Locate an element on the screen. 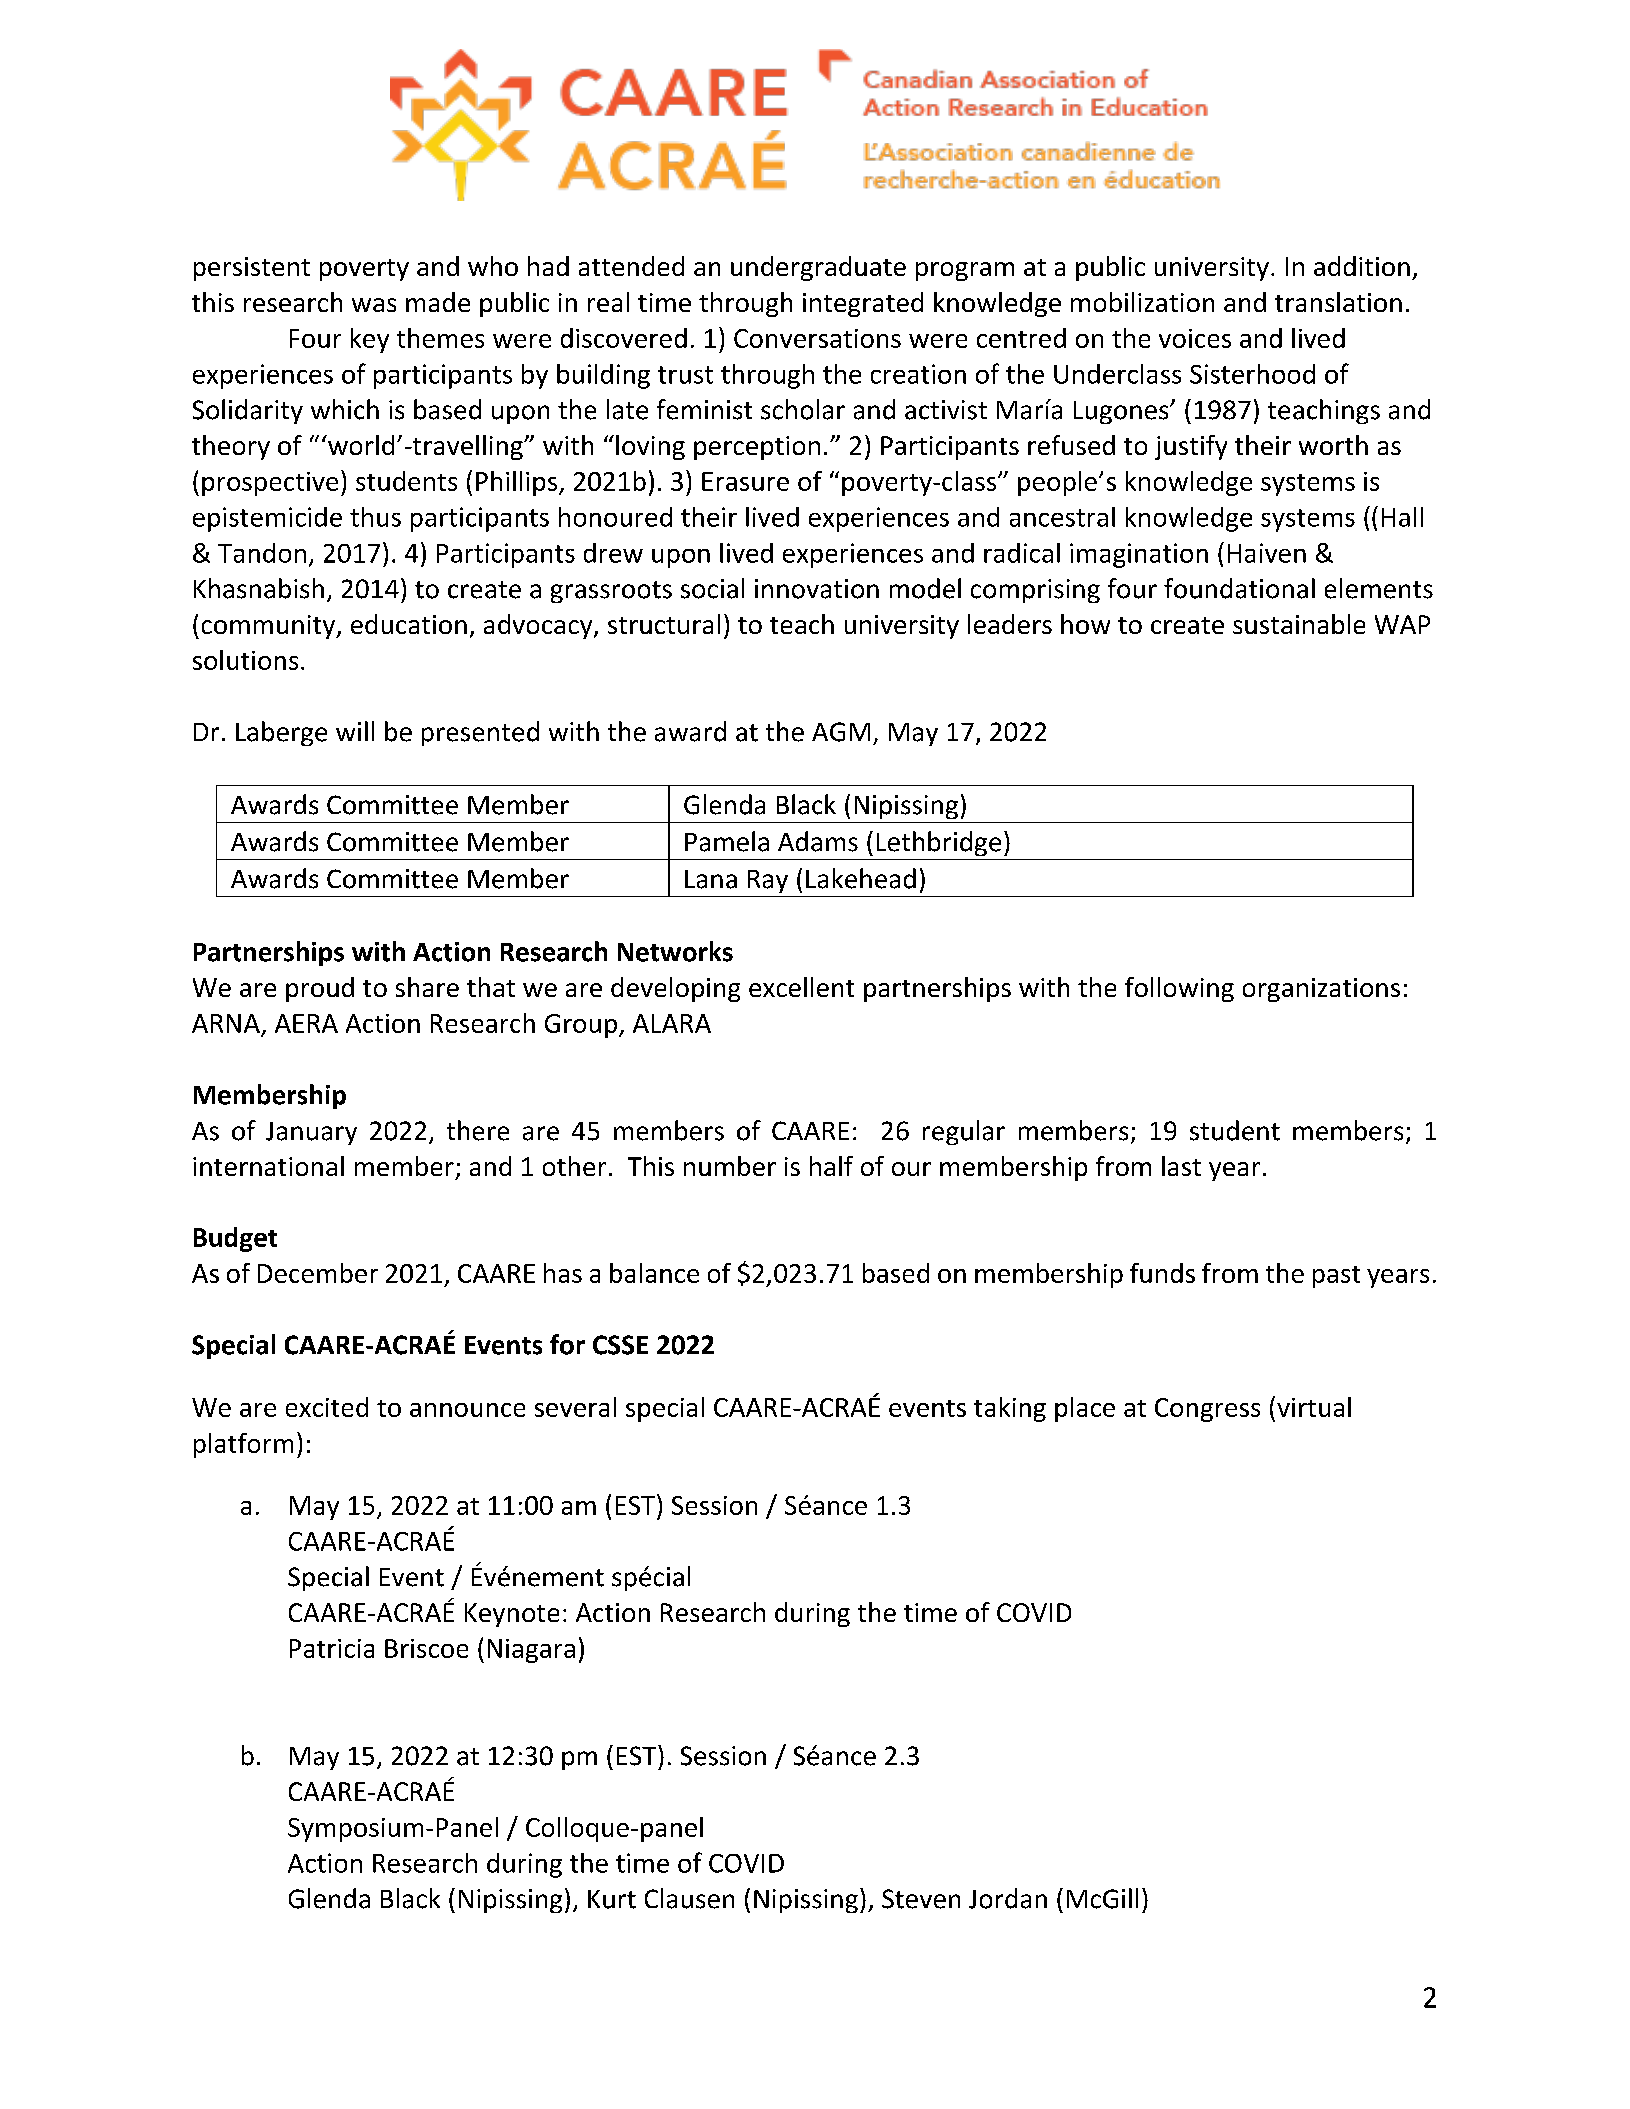 This screenshot has height=2109, width=1630. organizations is located at coordinates (1321, 990).
